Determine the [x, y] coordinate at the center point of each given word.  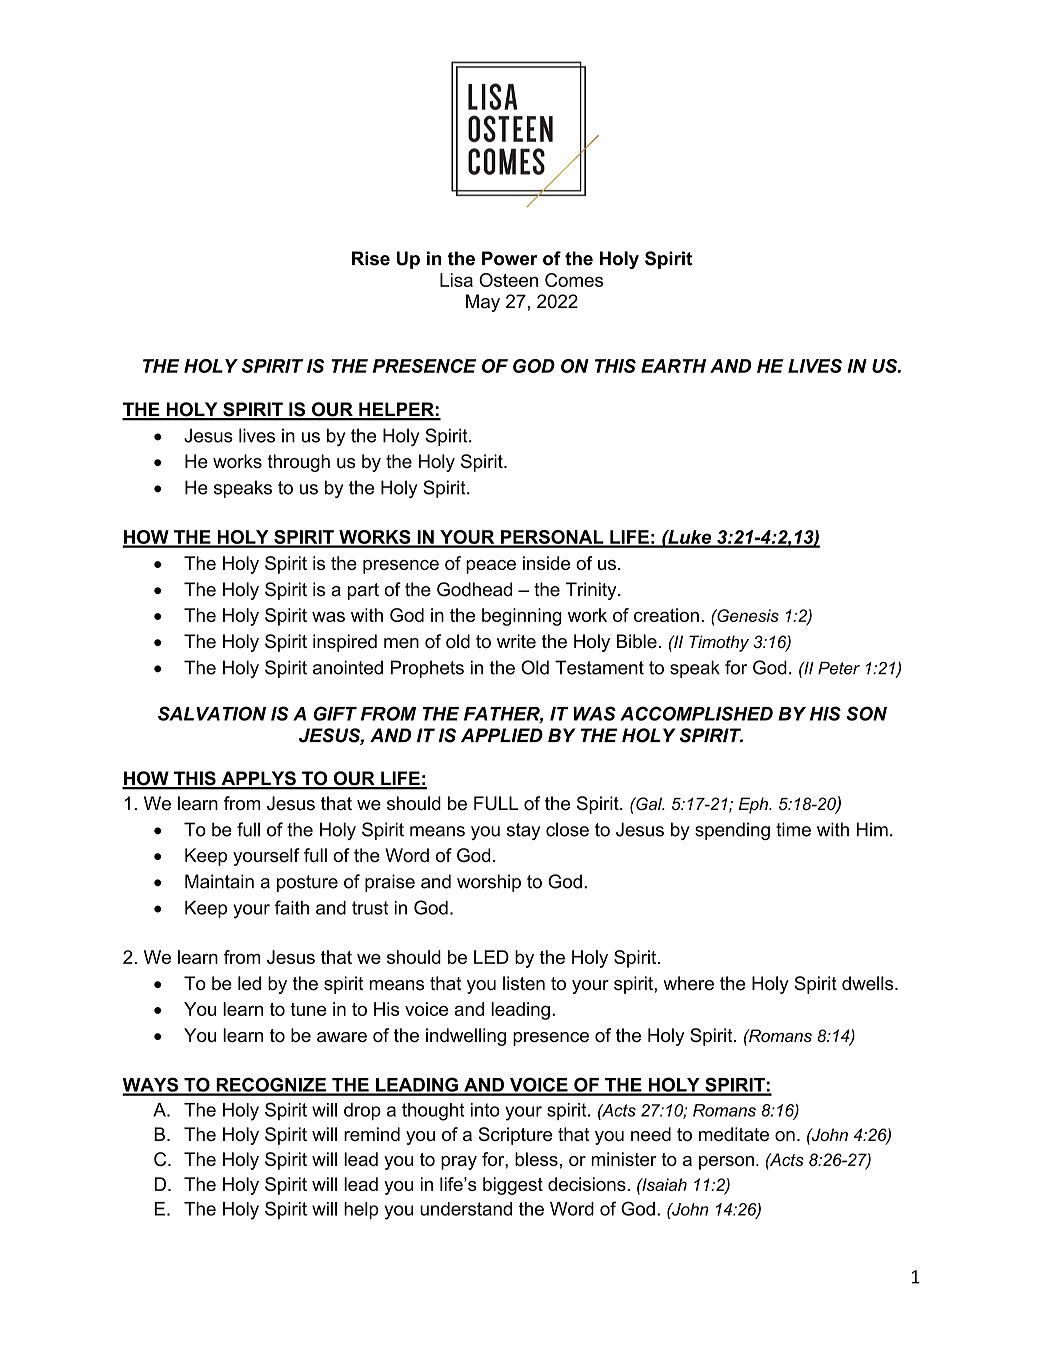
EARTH [673, 366]
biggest [513, 1186]
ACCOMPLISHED [696, 713]
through [298, 463]
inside [546, 563]
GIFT [335, 713]
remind [372, 1134]
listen [524, 983]
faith [292, 907]
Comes [574, 280]
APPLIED [502, 735]
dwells [869, 983]
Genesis [747, 615]
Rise [371, 258]
